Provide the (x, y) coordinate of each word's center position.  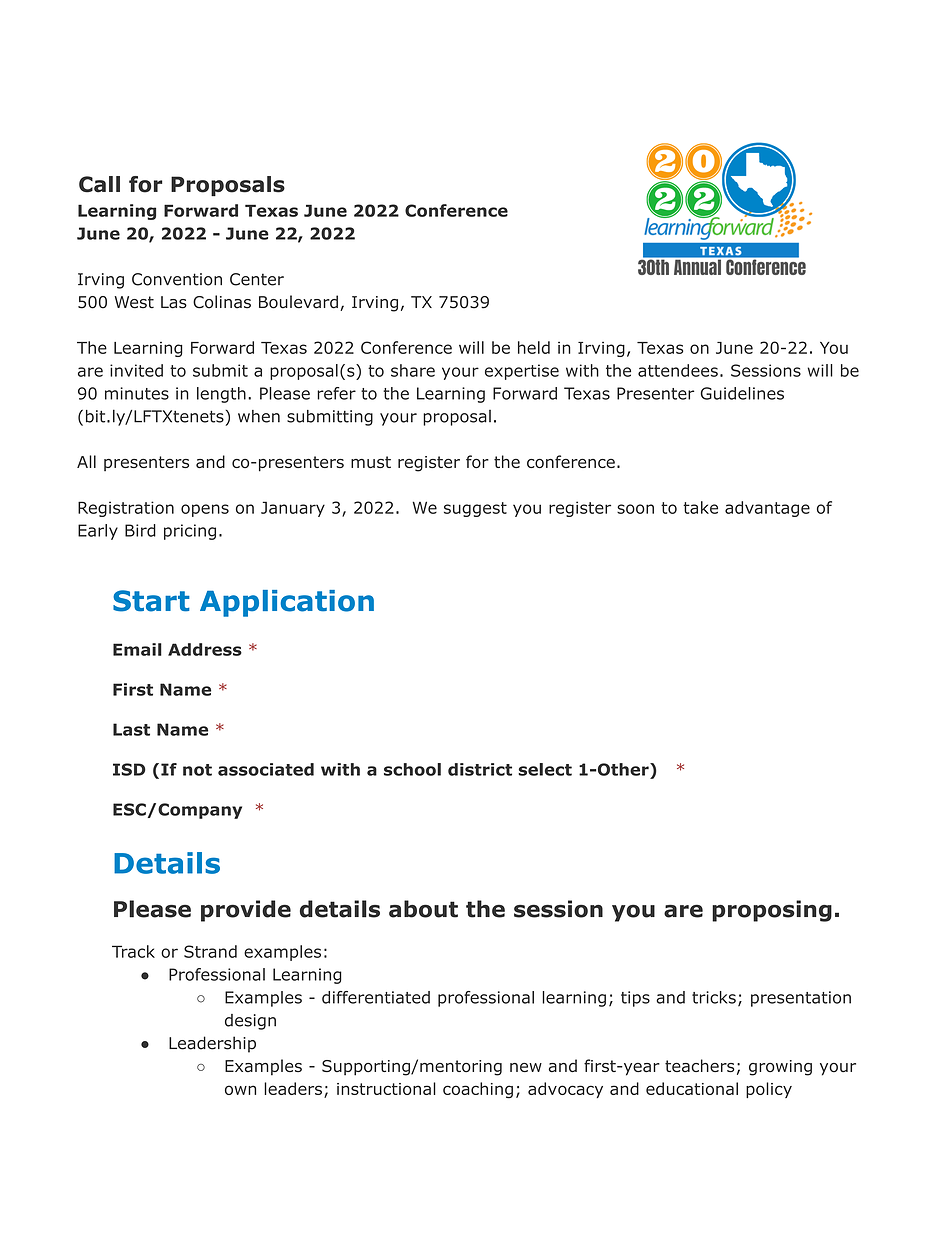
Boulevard (298, 302)
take (700, 507)
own (240, 1090)
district (480, 769)
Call (99, 184)
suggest (475, 509)
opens (205, 510)
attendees (678, 370)
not (197, 770)
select (545, 769)
